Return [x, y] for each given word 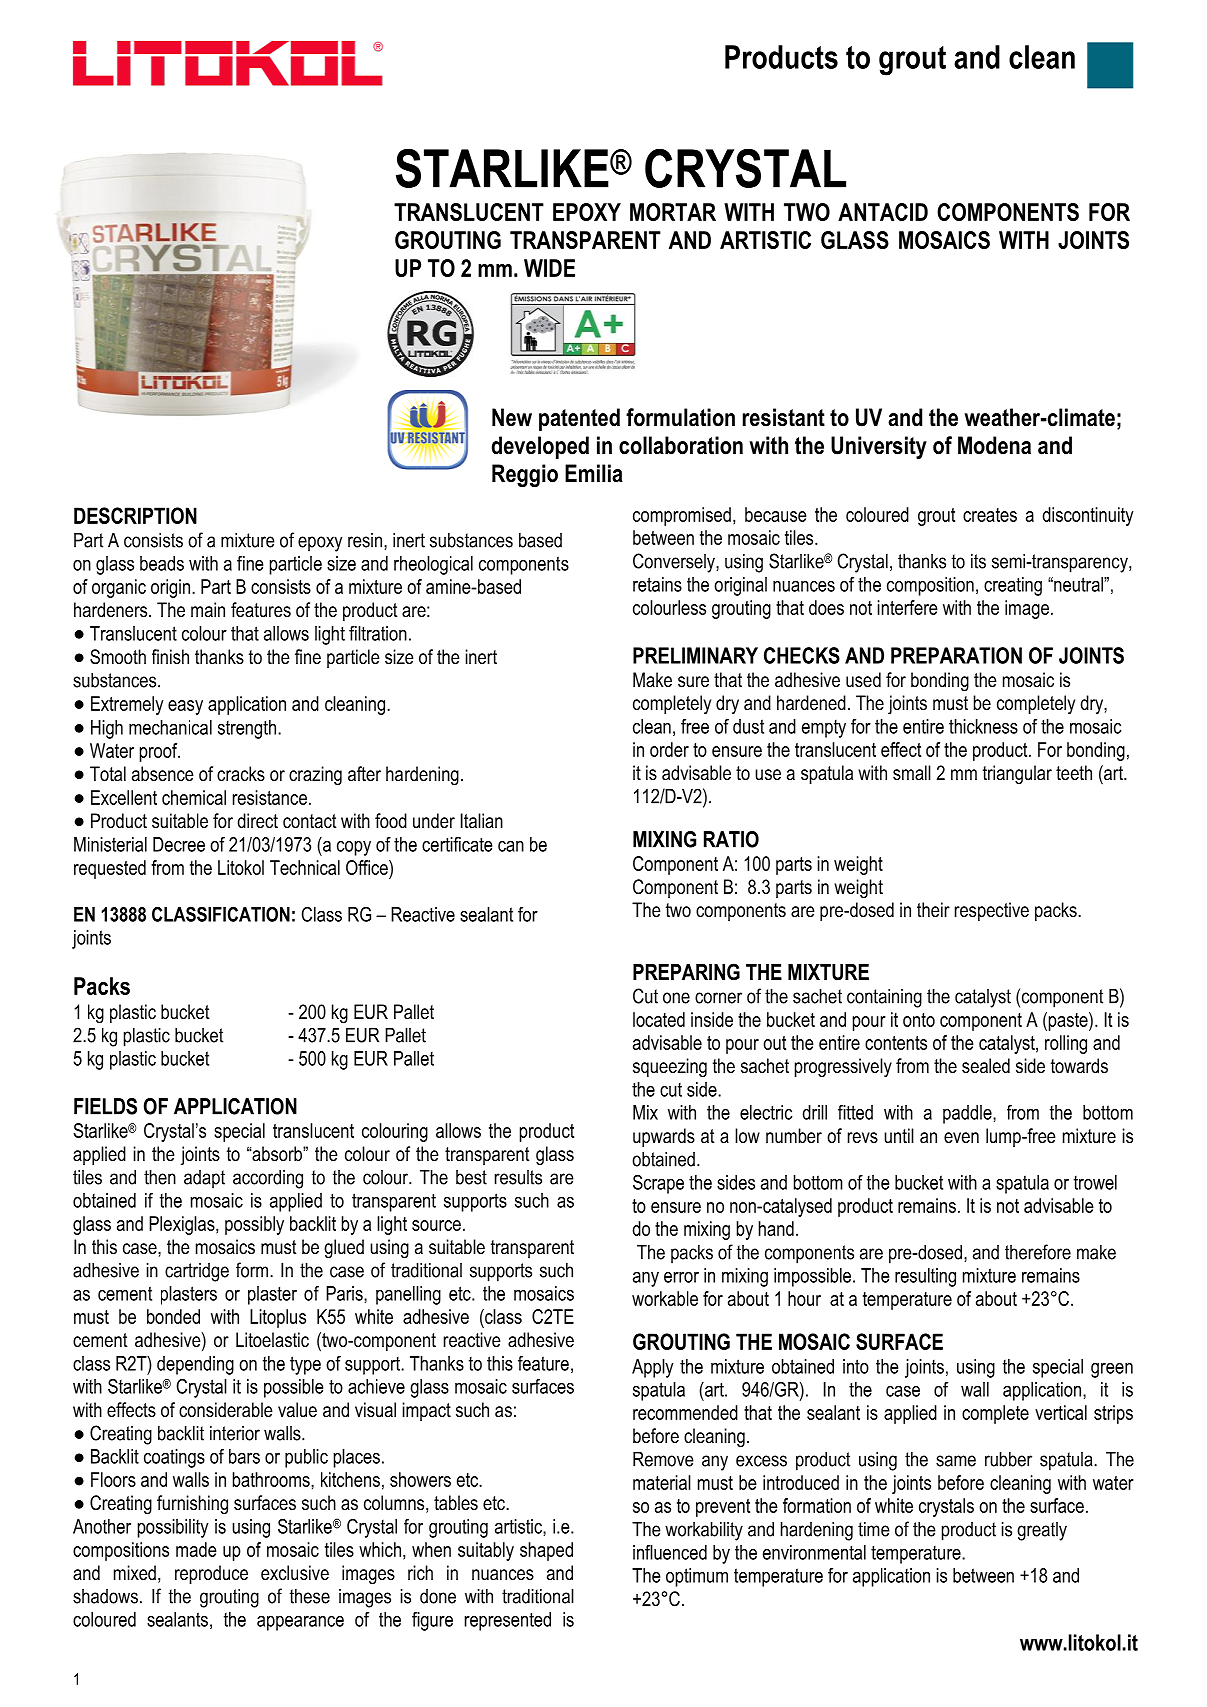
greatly [1042, 1531]
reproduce [211, 1574]
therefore [1038, 1252]
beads [162, 563]
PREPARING [686, 972]
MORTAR [673, 212]
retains [657, 584]
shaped [546, 1551]
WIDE [549, 268]
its [978, 561]
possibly [254, 1225]
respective [992, 911]
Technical [305, 867]
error [681, 1277]
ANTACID [883, 212]
